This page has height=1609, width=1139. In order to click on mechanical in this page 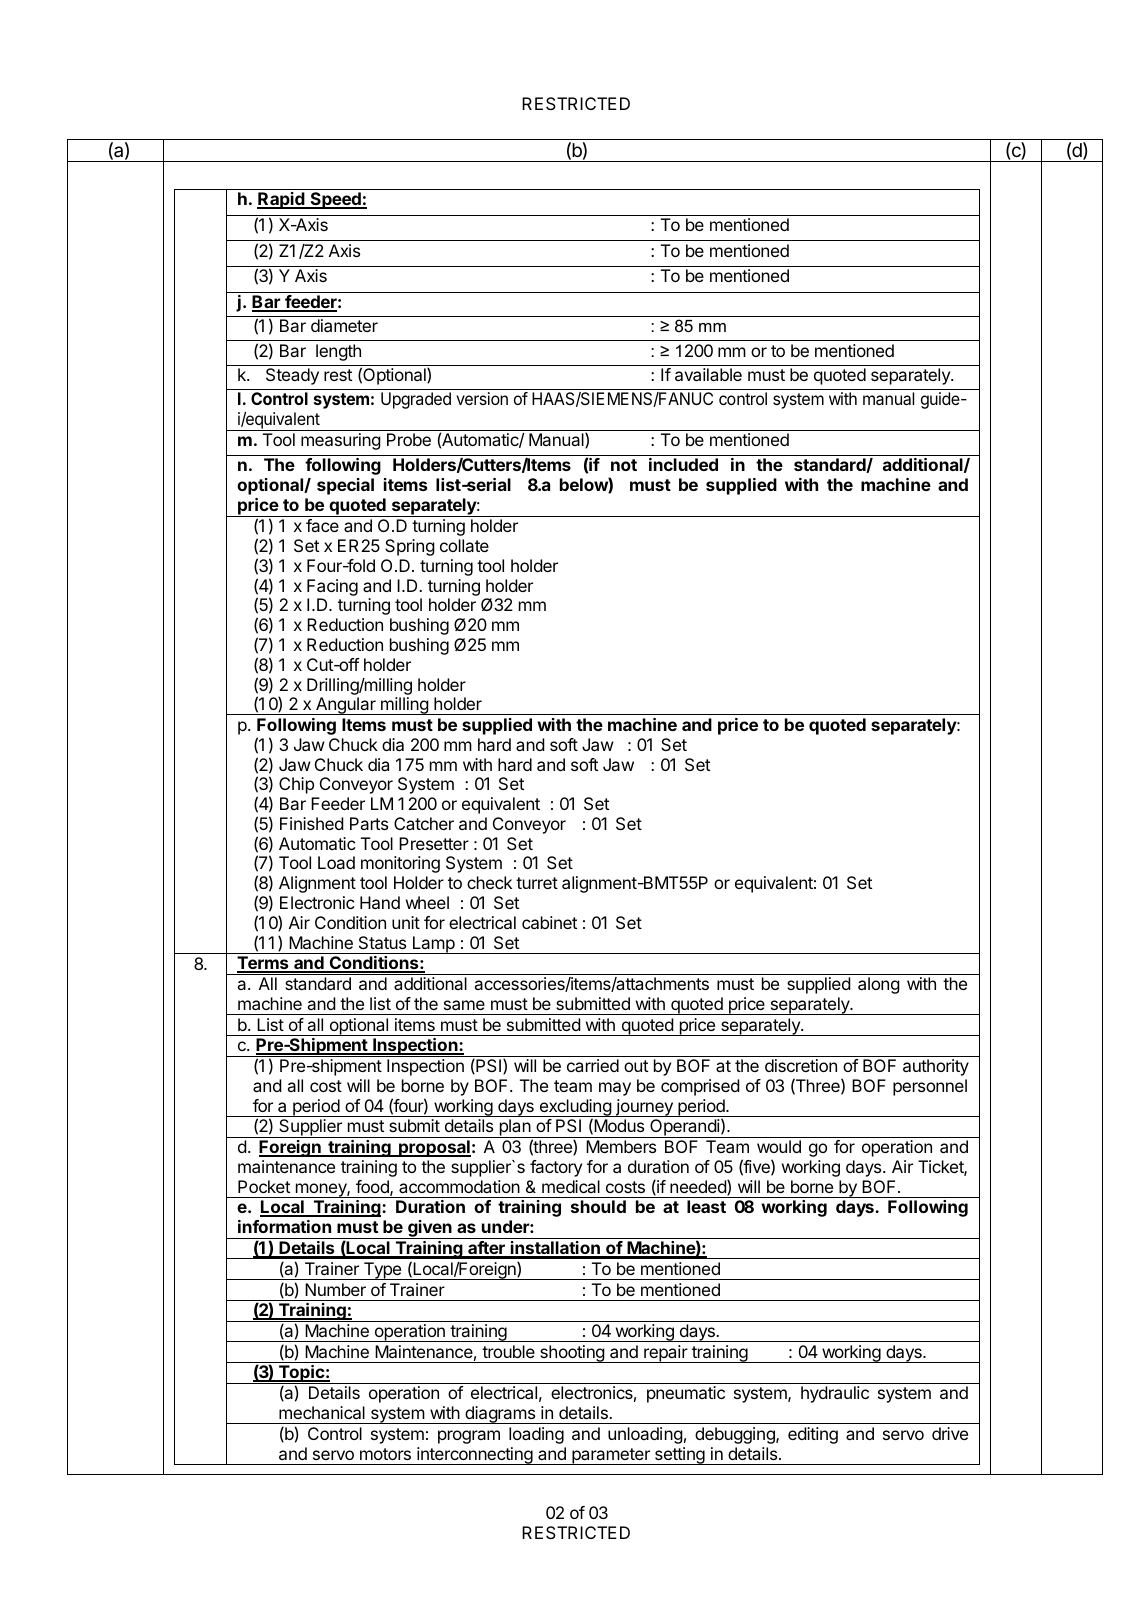, I will do `click(322, 1412)`.
